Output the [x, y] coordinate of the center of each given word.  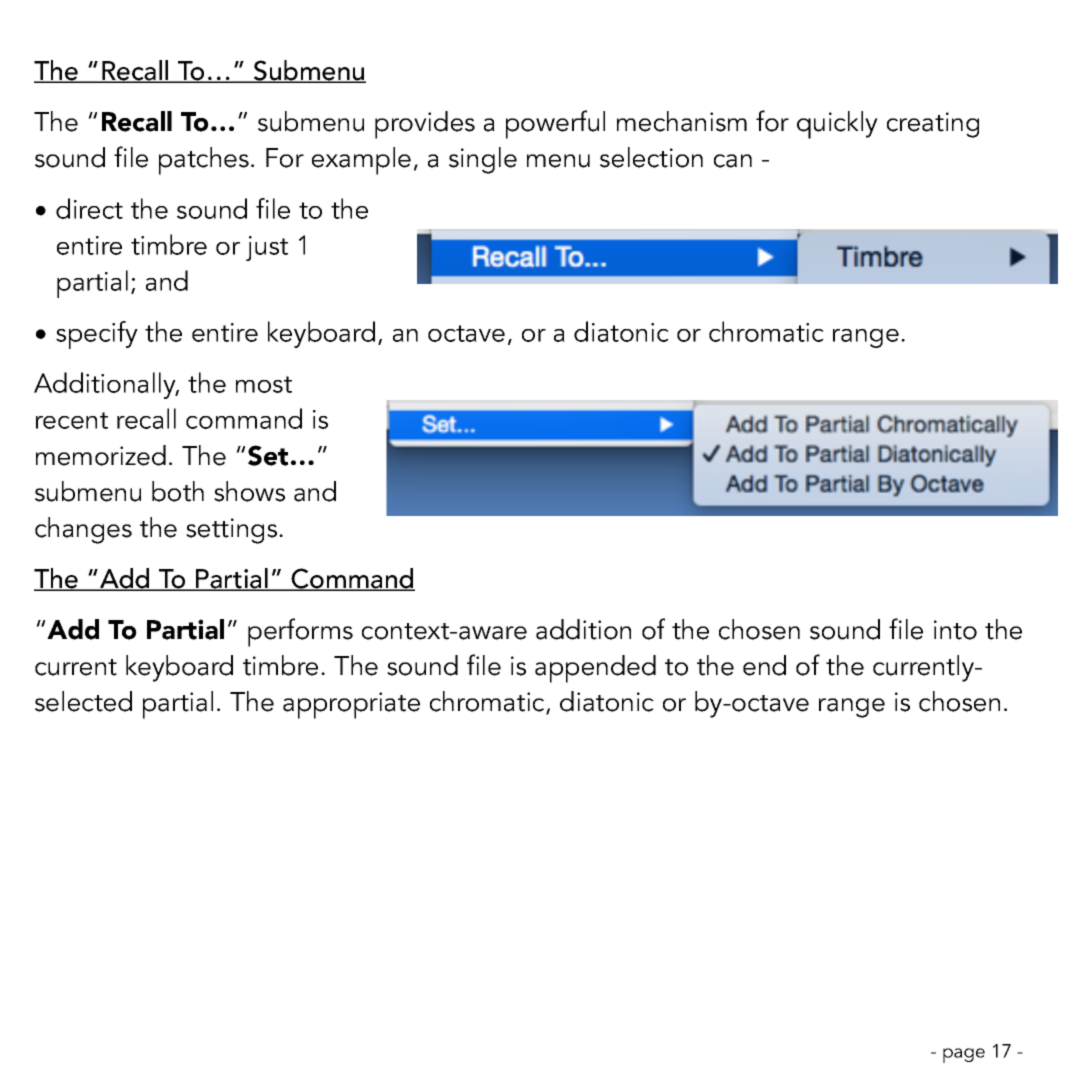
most [264, 384]
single [483, 160]
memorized [101, 455]
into [955, 630]
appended [595, 669]
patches [204, 161]
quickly [837, 125]
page [964, 1055]
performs [300, 632]
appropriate [351, 705]
